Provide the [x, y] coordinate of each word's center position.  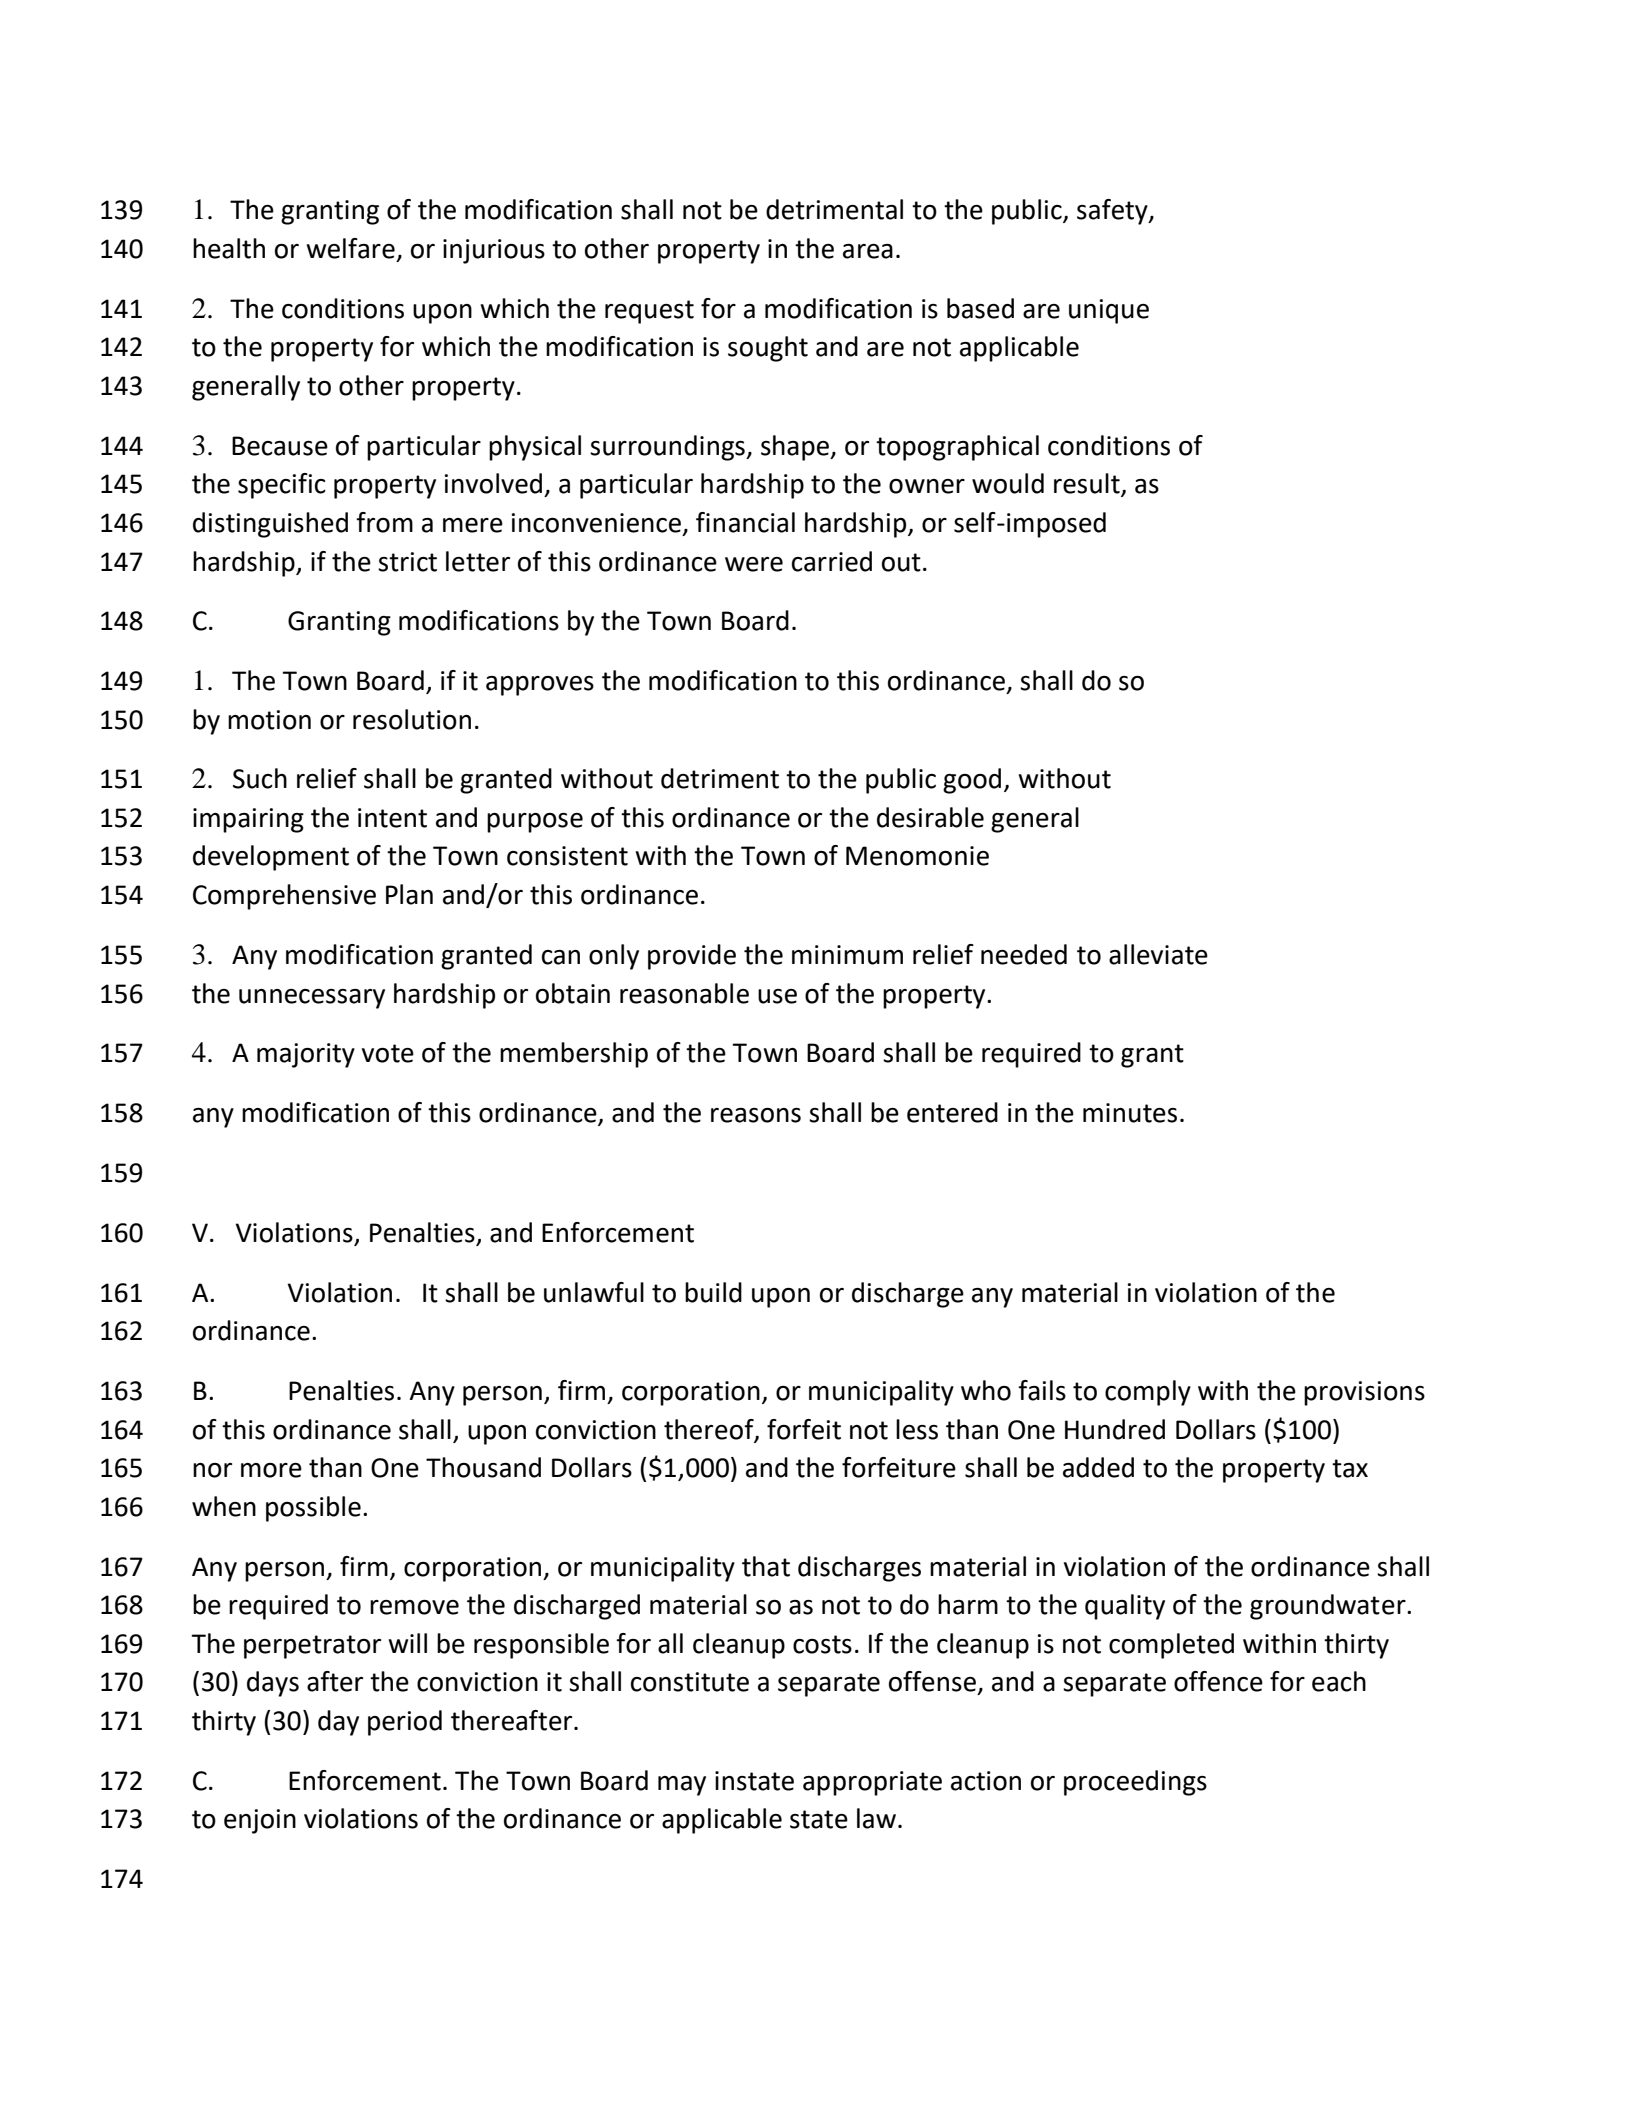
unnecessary [312, 999]
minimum [847, 955]
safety [1113, 212]
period [405, 1723]
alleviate [1158, 954]
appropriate [872, 1783]
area [868, 251]
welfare [350, 248]
